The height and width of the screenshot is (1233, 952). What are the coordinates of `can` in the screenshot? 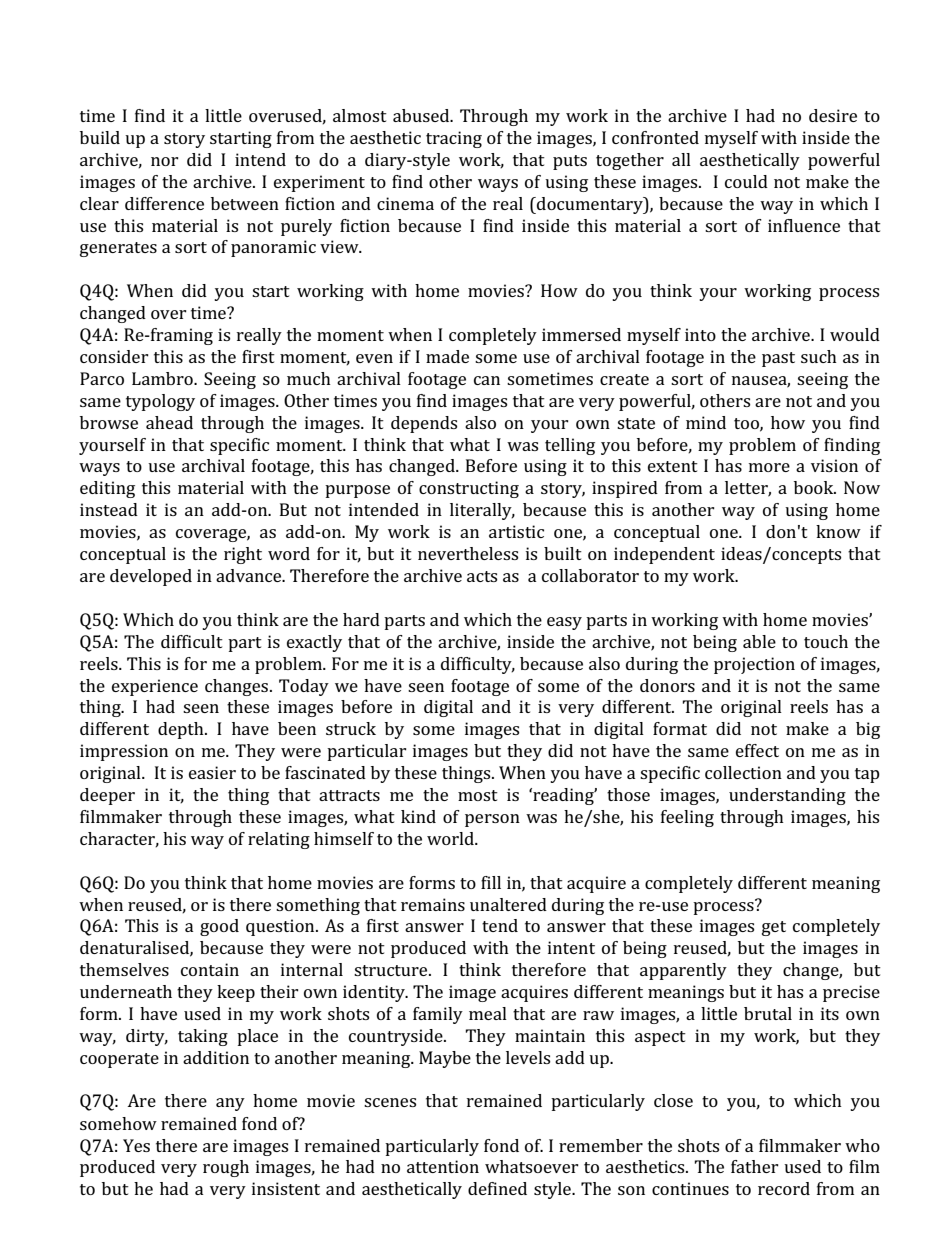 It's located at (487, 380).
